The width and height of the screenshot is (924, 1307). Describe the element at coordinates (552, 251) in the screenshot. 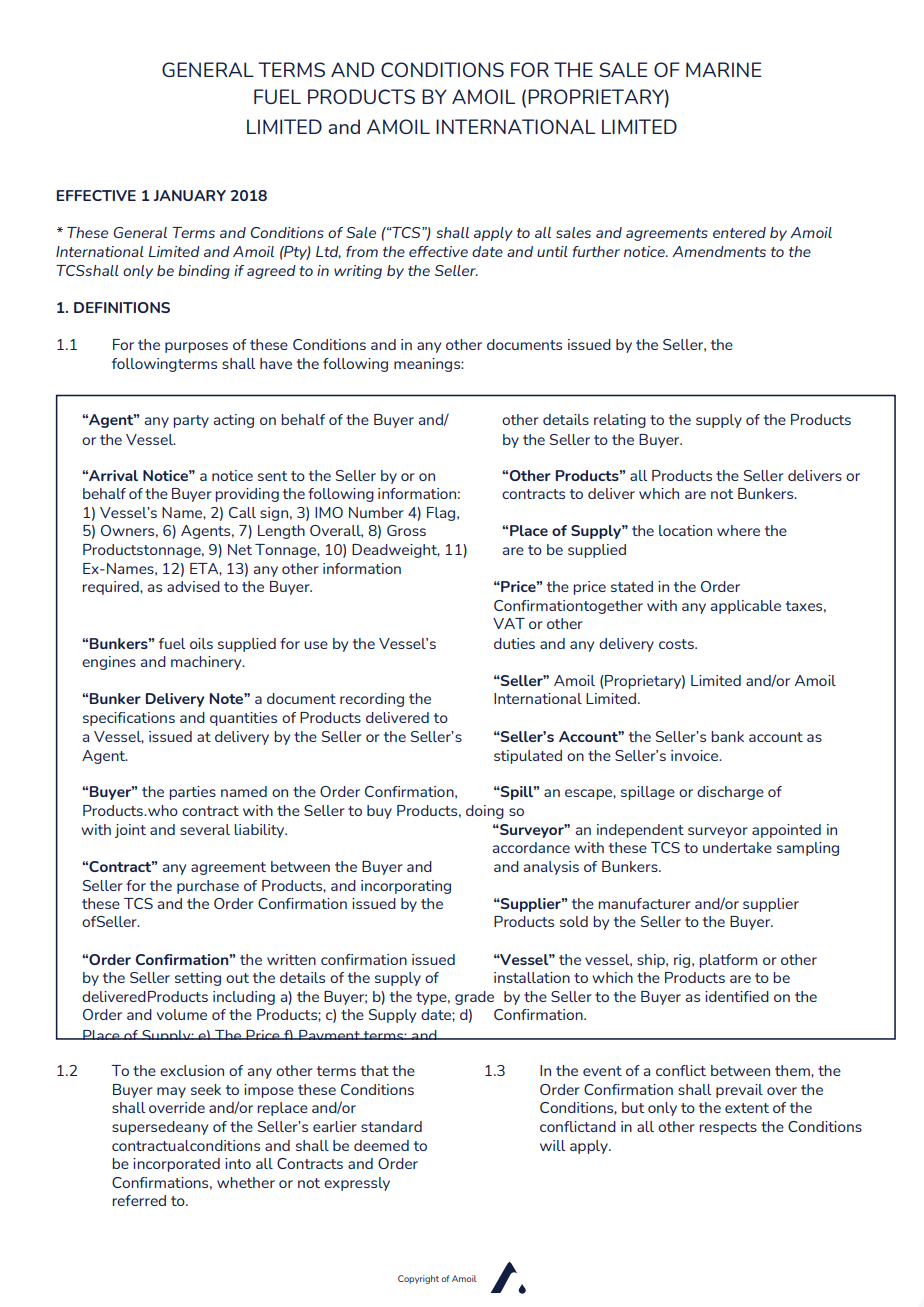

I see `until` at that location.
